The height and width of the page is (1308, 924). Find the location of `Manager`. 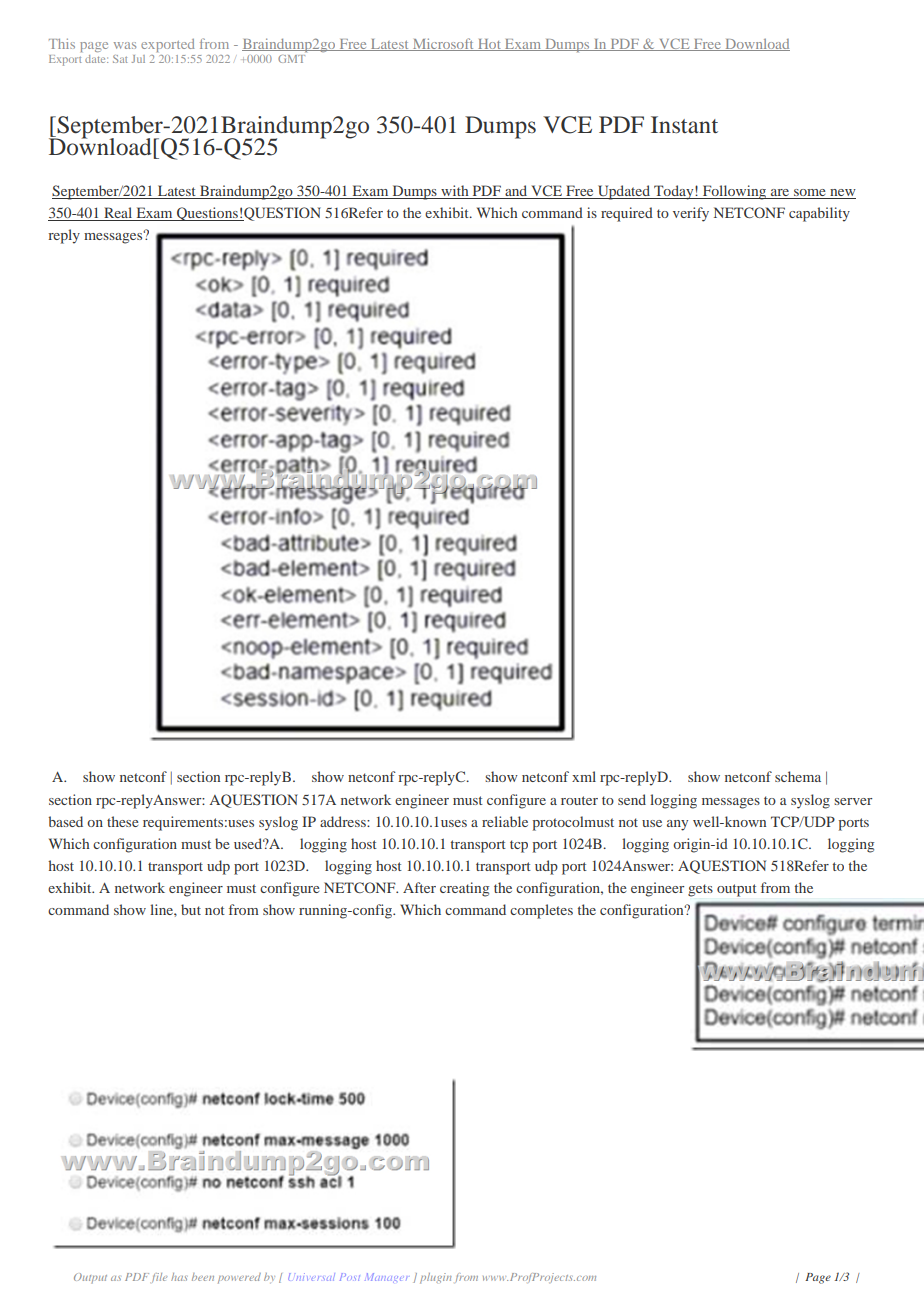

Manager is located at coordinates (386, 1278).
